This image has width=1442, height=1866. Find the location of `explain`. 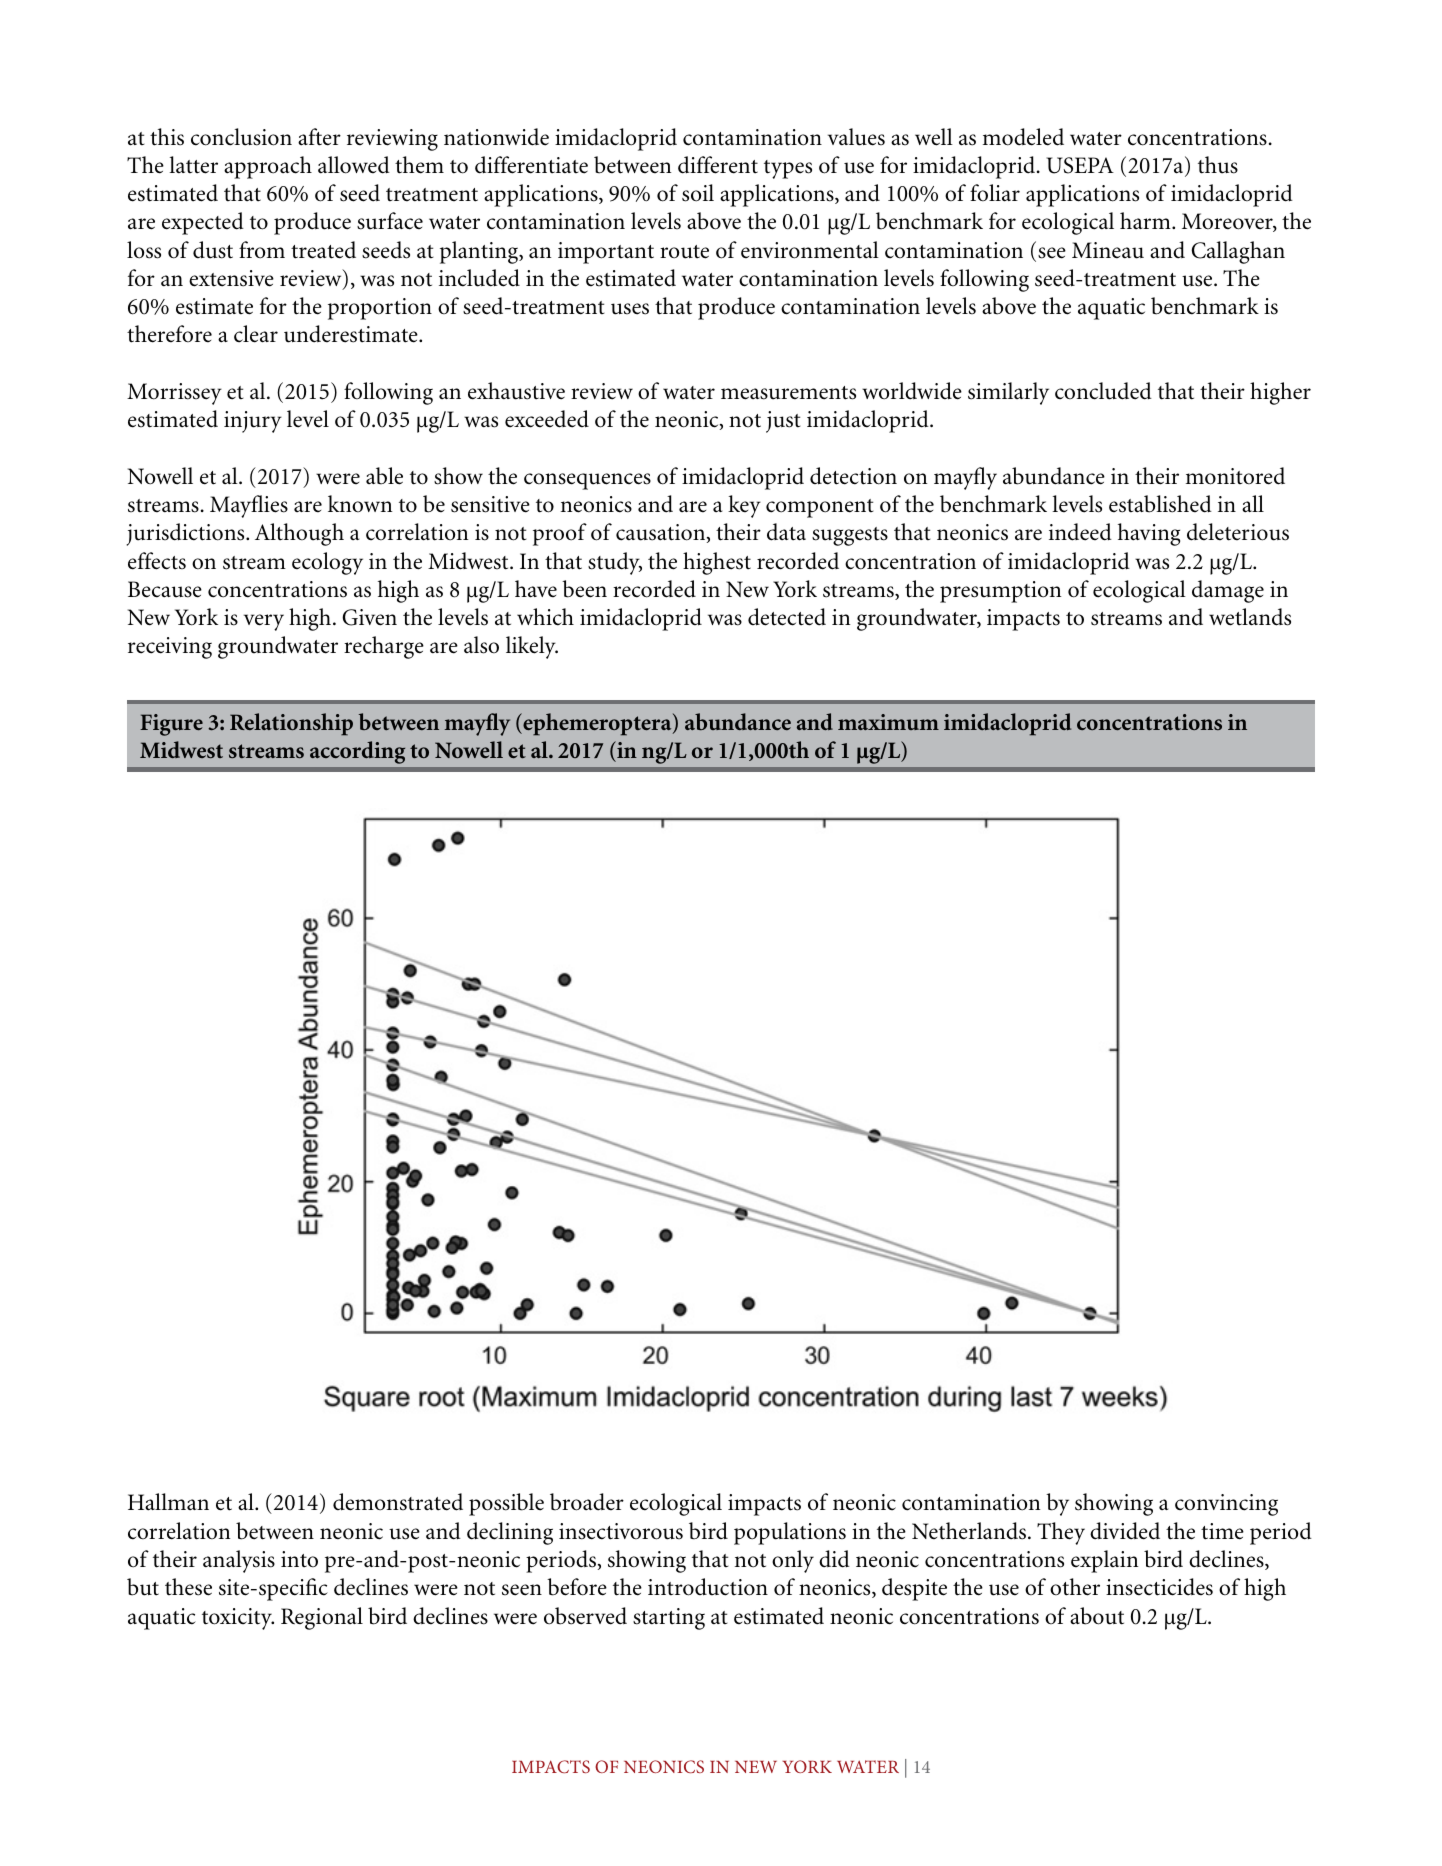

explain is located at coordinates (1104, 1561).
